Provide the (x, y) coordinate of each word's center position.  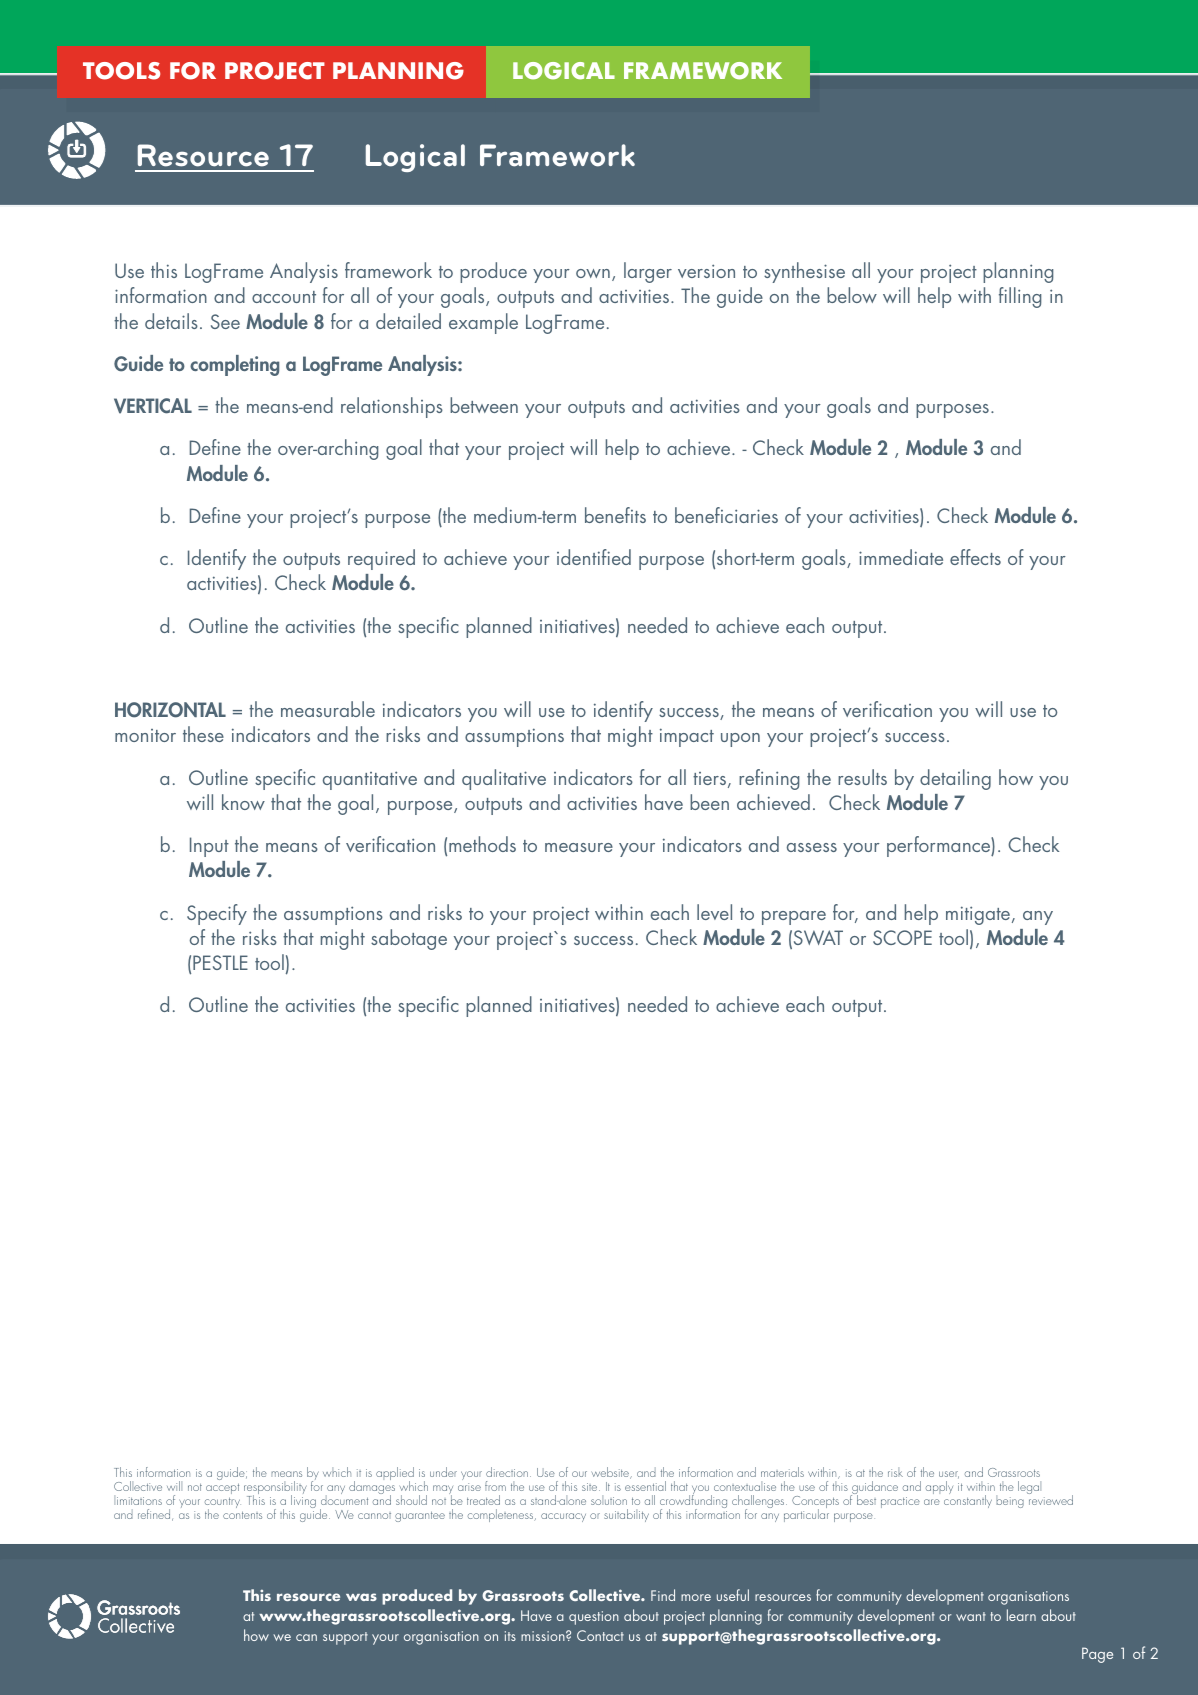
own (593, 273)
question (594, 1618)
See (225, 321)
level (714, 912)
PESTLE (220, 962)
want (971, 1616)
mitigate (979, 915)
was (361, 1597)
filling (1020, 297)
